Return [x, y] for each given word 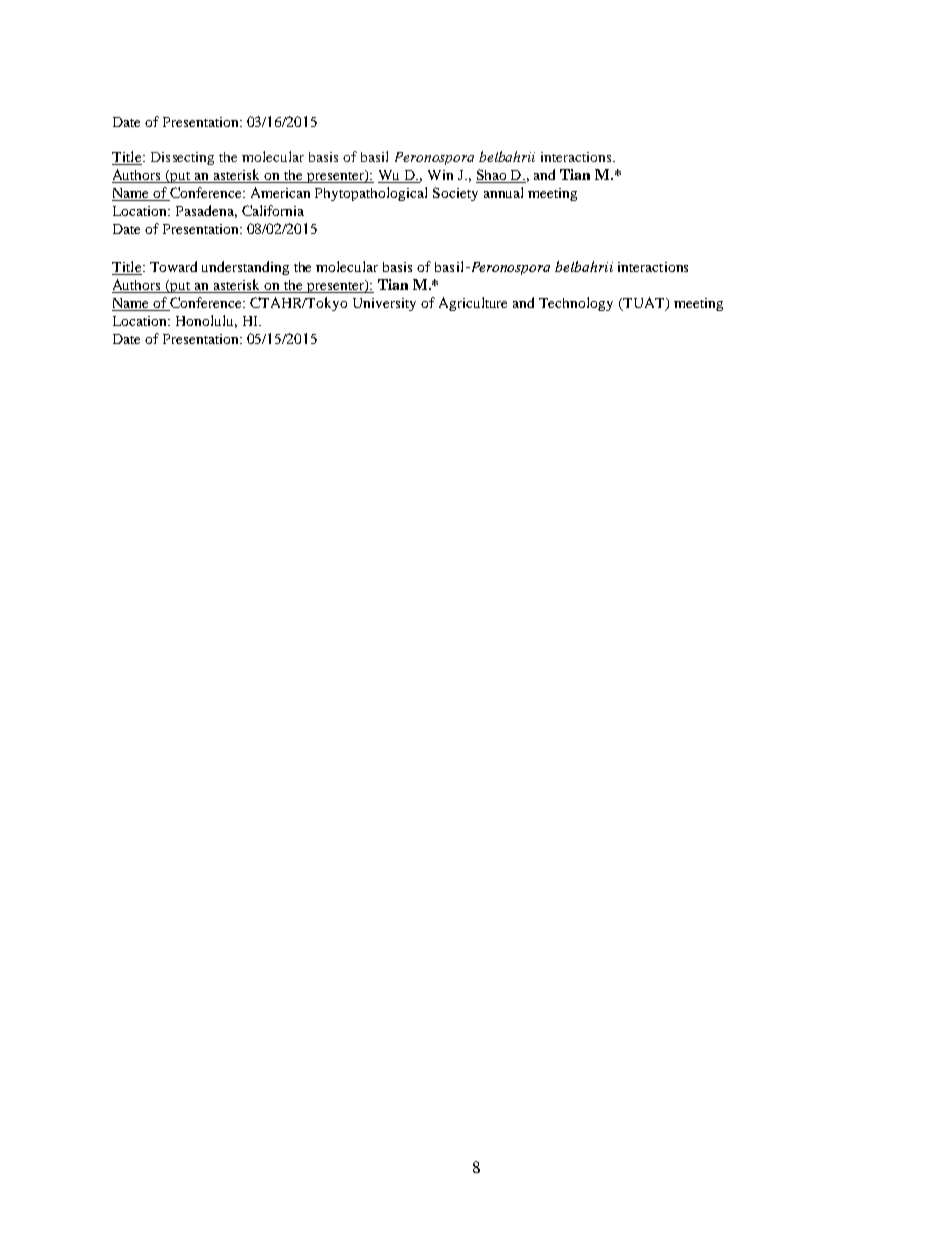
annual [503, 192]
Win [440, 175]
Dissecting [182, 158]
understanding [245, 268]
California [273, 210]
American [280, 192]
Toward [173, 266]
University [384, 304]
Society [455, 194]
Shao [492, 176]
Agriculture [473, 304]
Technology [576, 304]
